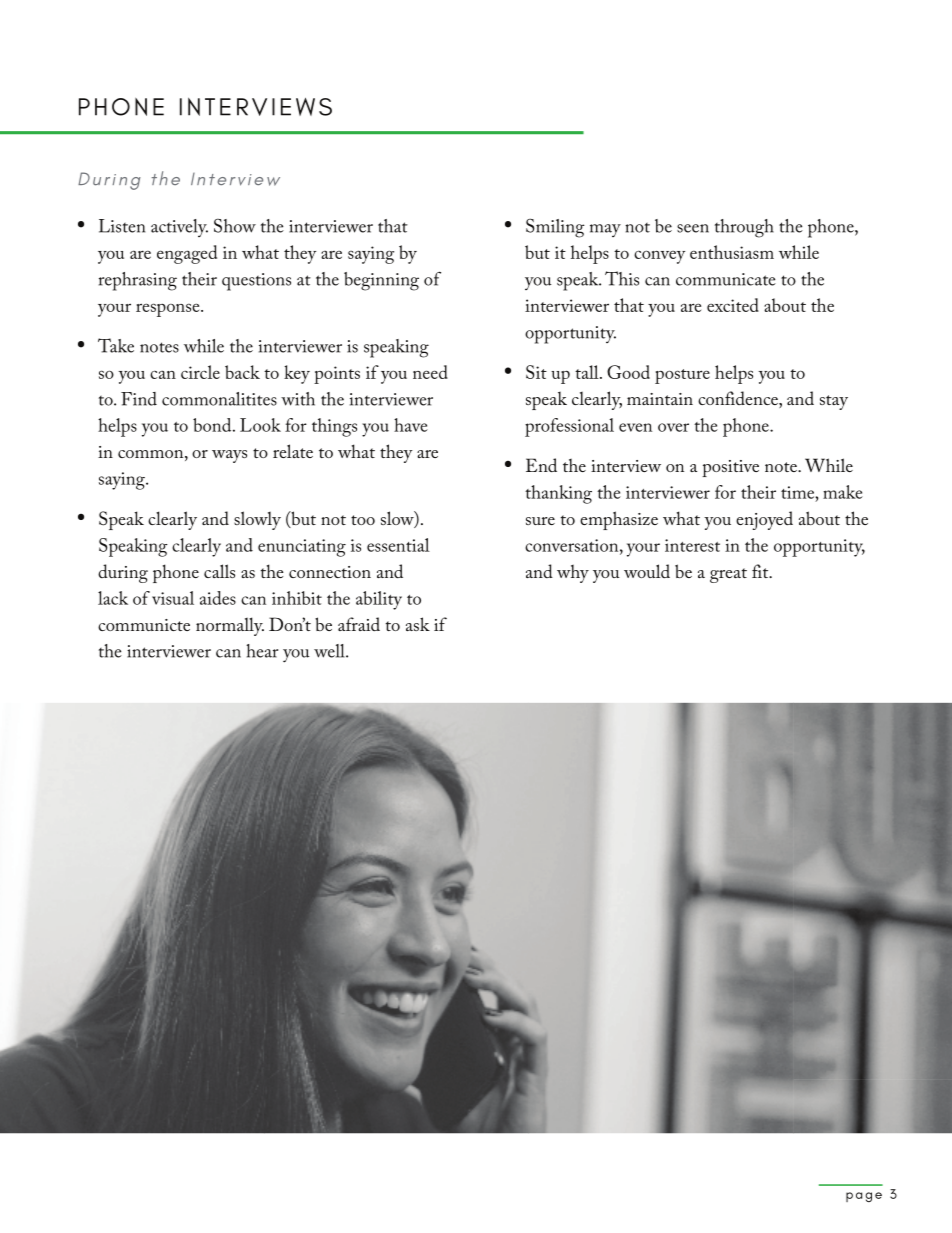  I want to click on hear, so click(262, 651).
